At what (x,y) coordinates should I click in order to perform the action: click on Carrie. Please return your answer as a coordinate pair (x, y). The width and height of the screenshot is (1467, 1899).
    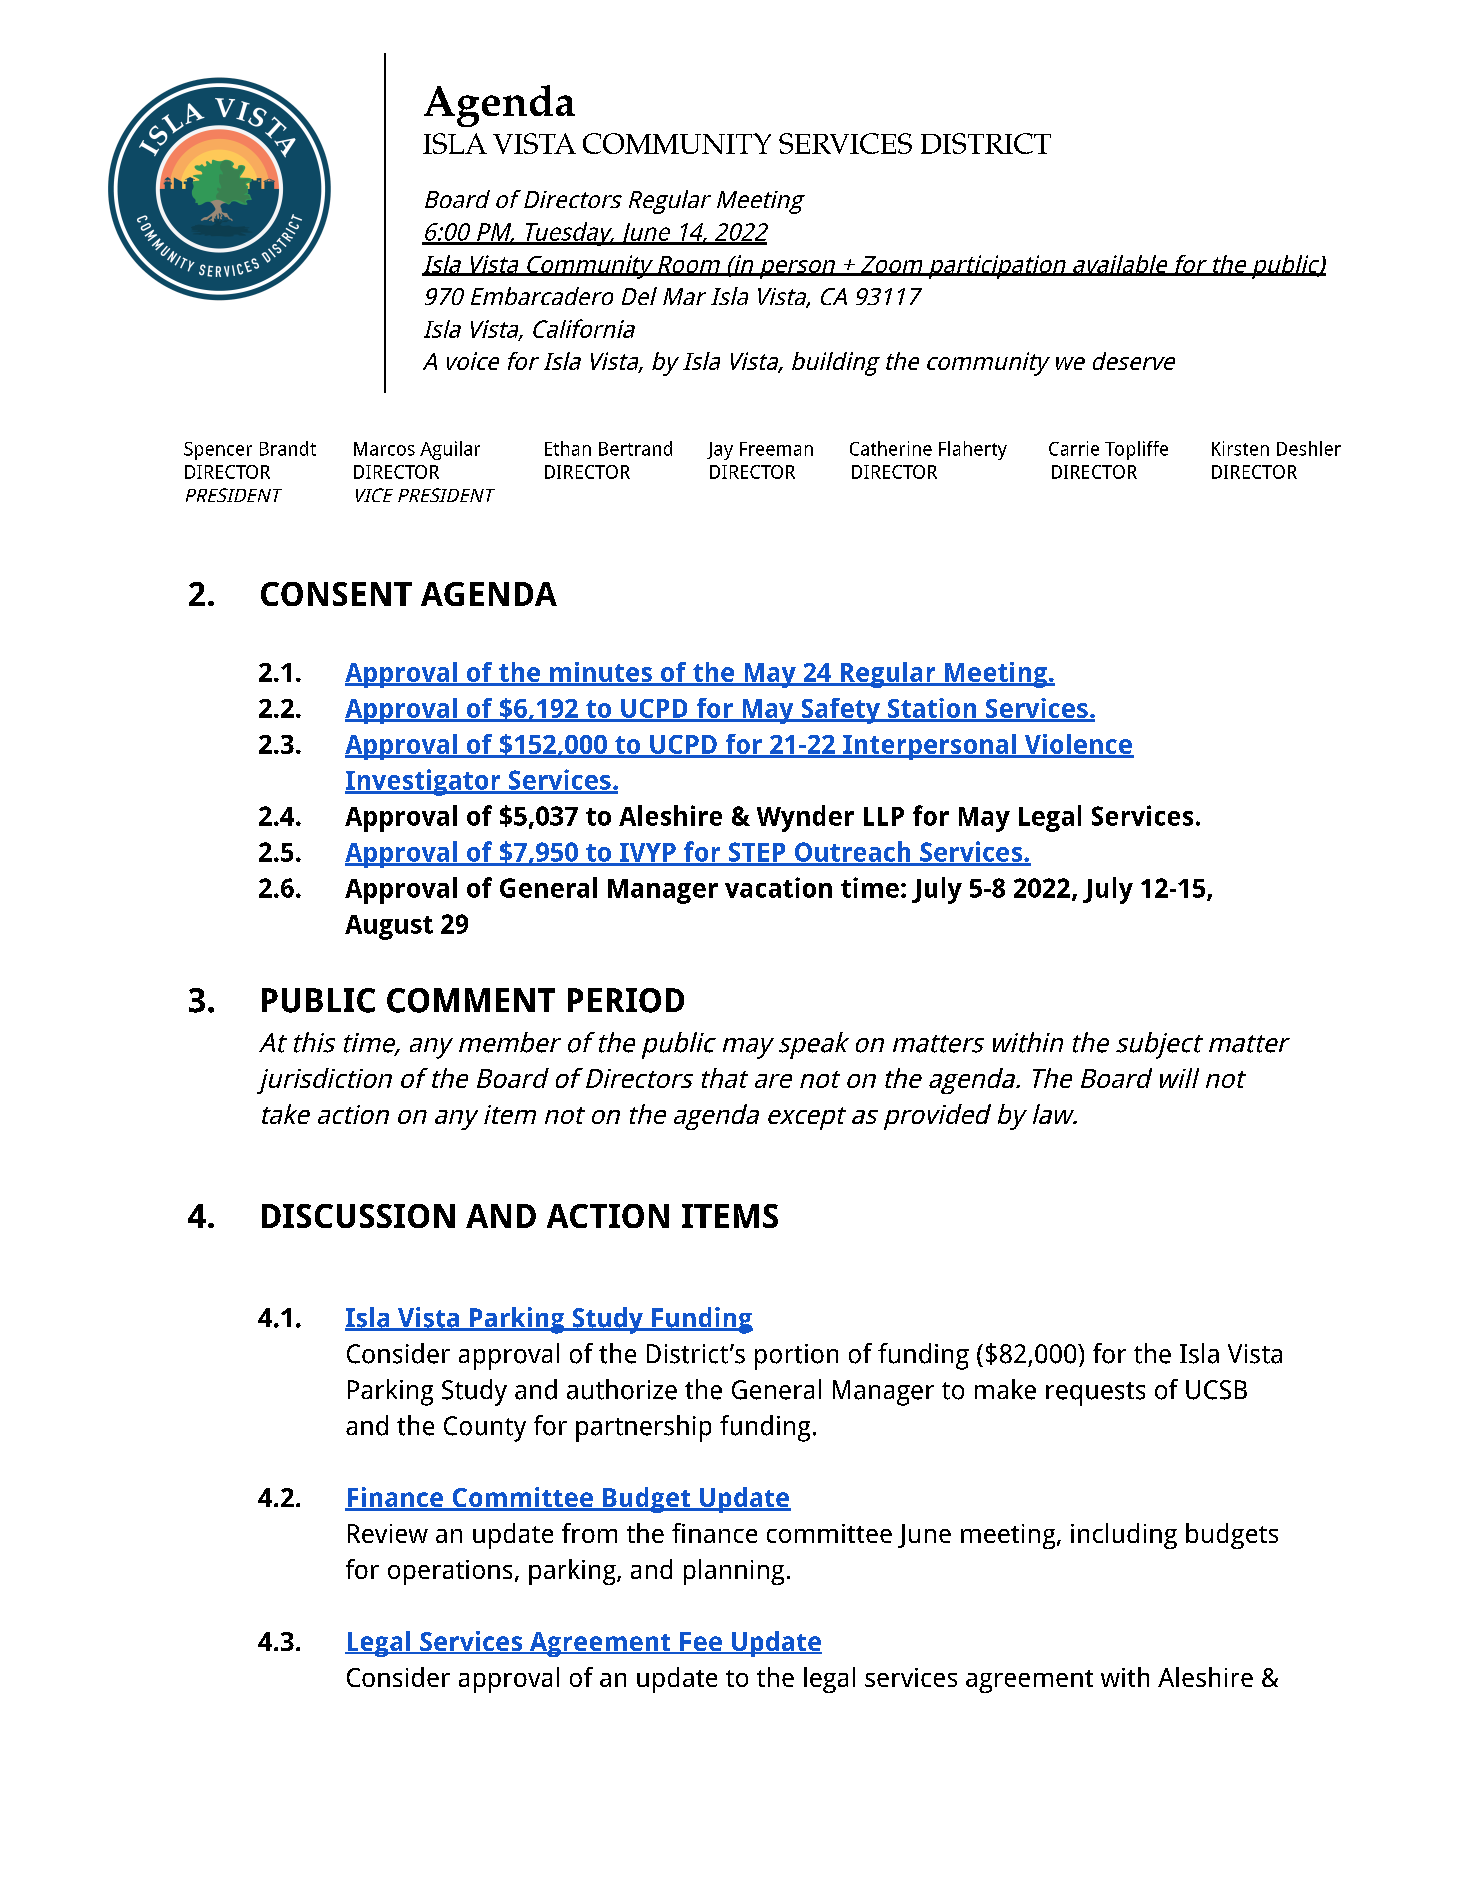
    Looking at the image, I should click on (1074, 448).
